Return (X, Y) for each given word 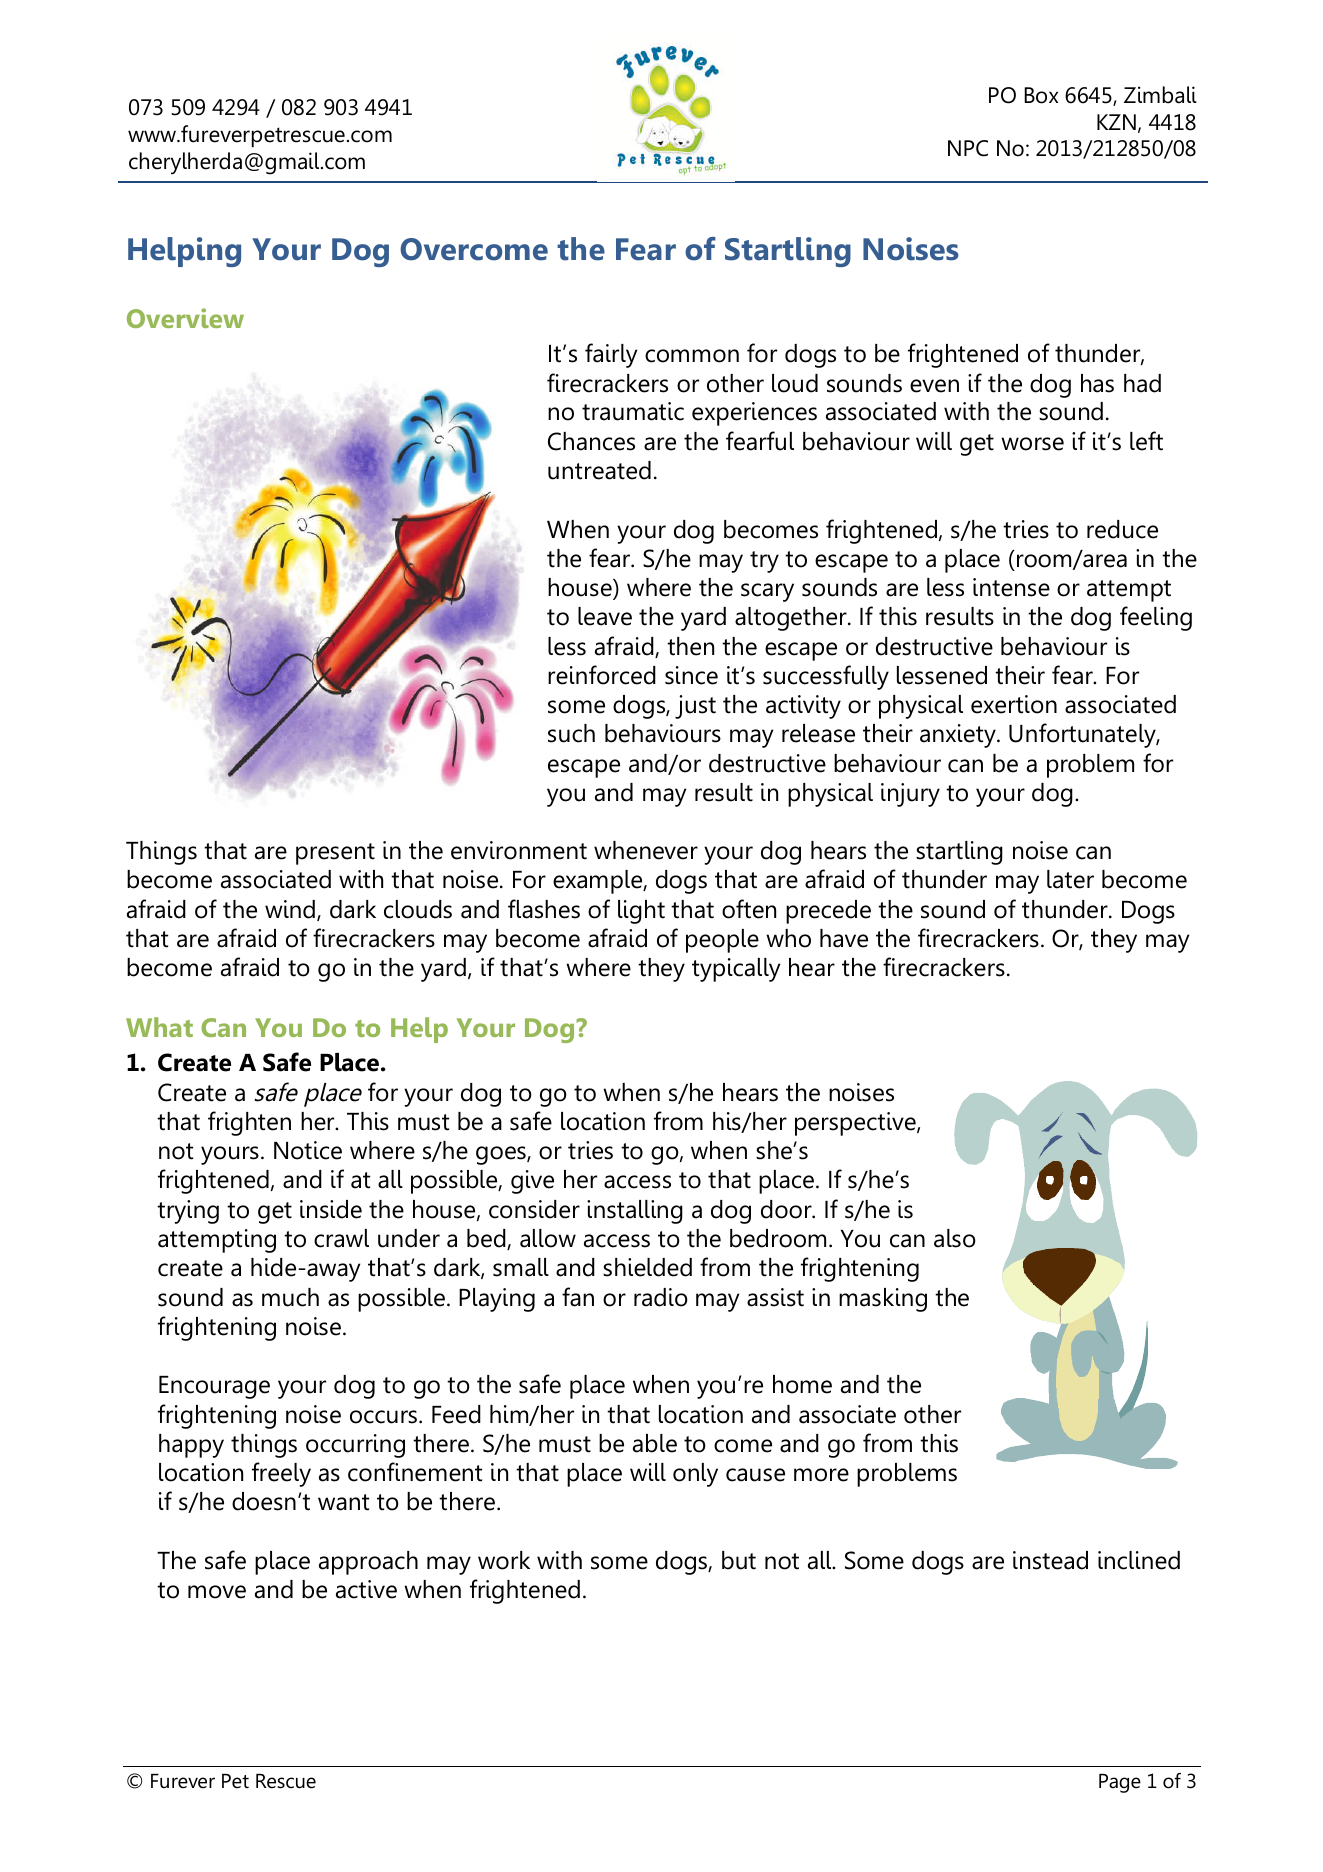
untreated (599, 470)
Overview (185, 318)
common (692, 356)
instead (1050, 1560)
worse (1032, 444)
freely (281, 1474)
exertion (1014, 704)
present (335, 854)
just (695, 707)
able (655, 1443)
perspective (856, 1124)
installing (635, 1212)
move (217, 1592)
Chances (591, 441)
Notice (308, 1150)
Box (1041, 95)
